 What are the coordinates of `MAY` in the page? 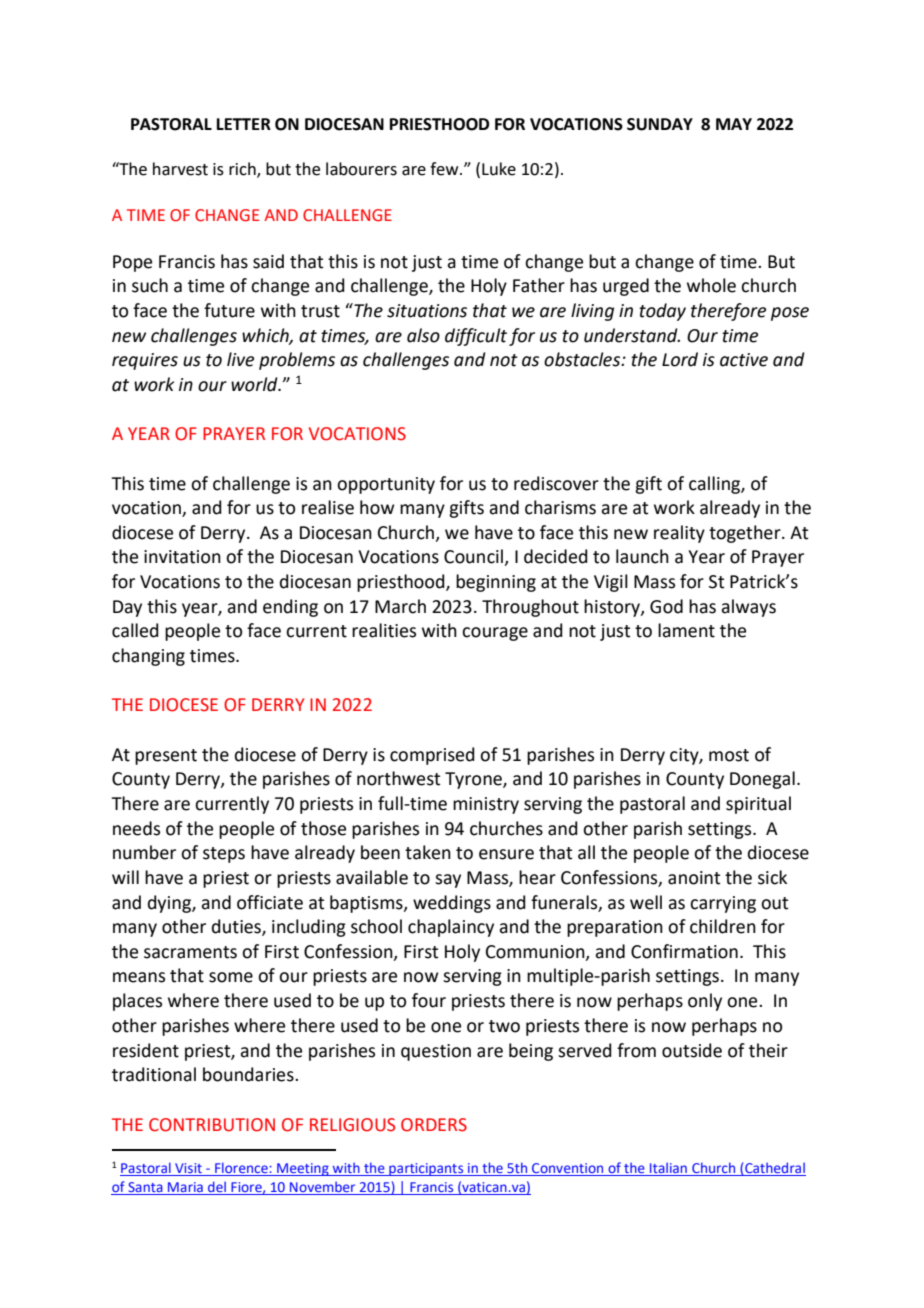 It's located at (734, 124).
